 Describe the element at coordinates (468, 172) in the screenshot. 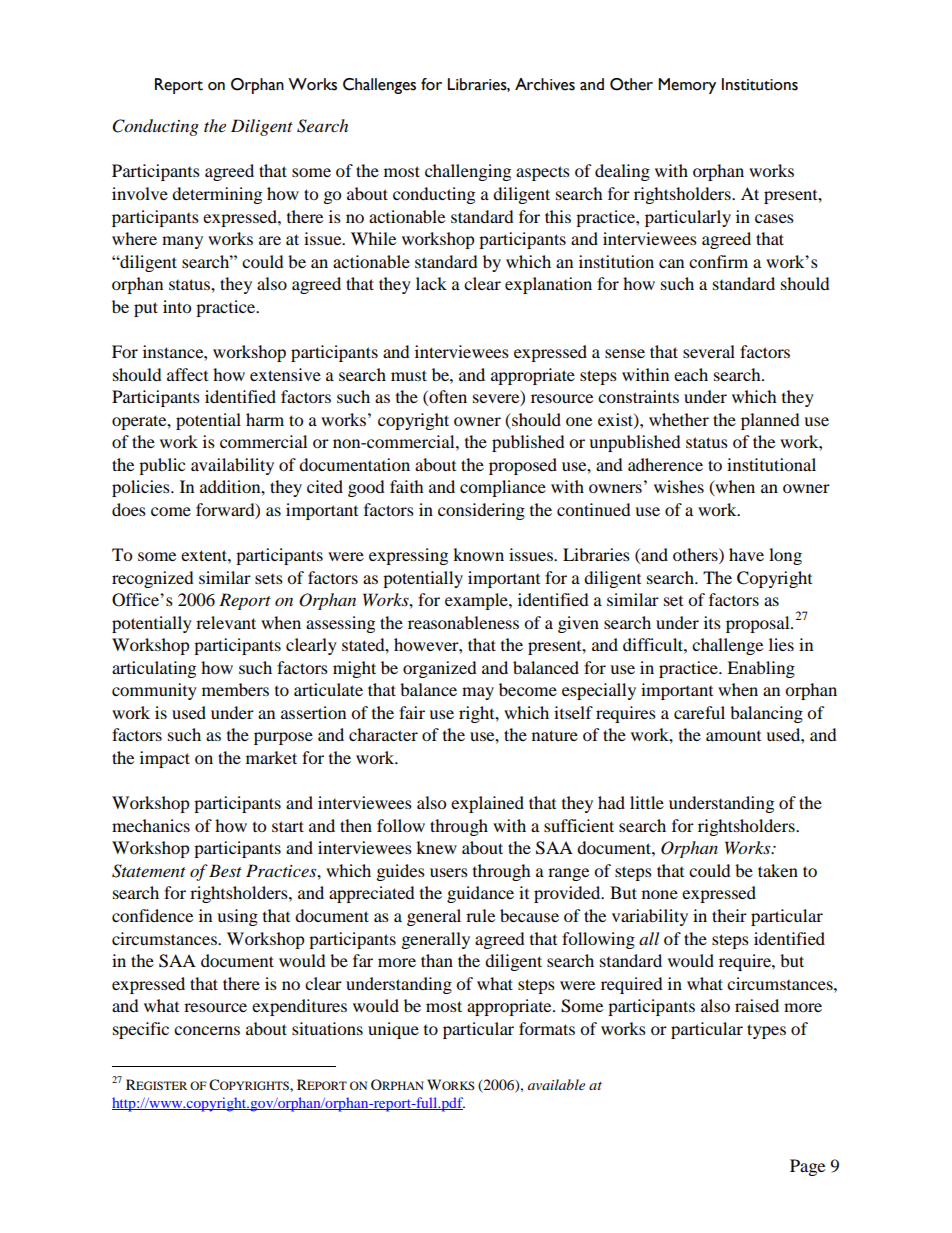

I see `challenging` at that location.
